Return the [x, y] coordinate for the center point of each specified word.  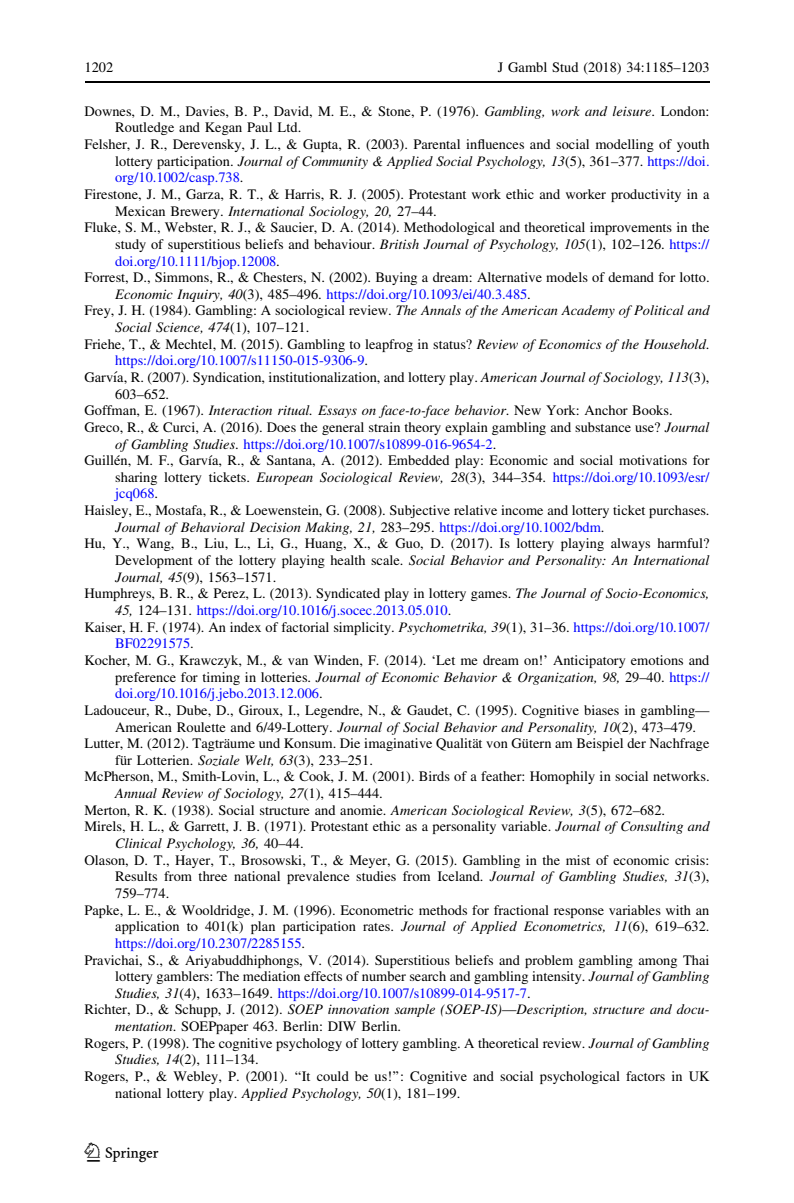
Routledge [144, 128]
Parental [437, 144]
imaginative [398, 744]
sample [415, 1010]
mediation [271, 976]
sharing [136, 478]
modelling [625, 145]
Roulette [201, 727]
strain [384, 427]
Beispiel [600, 744]
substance [603, 427]
